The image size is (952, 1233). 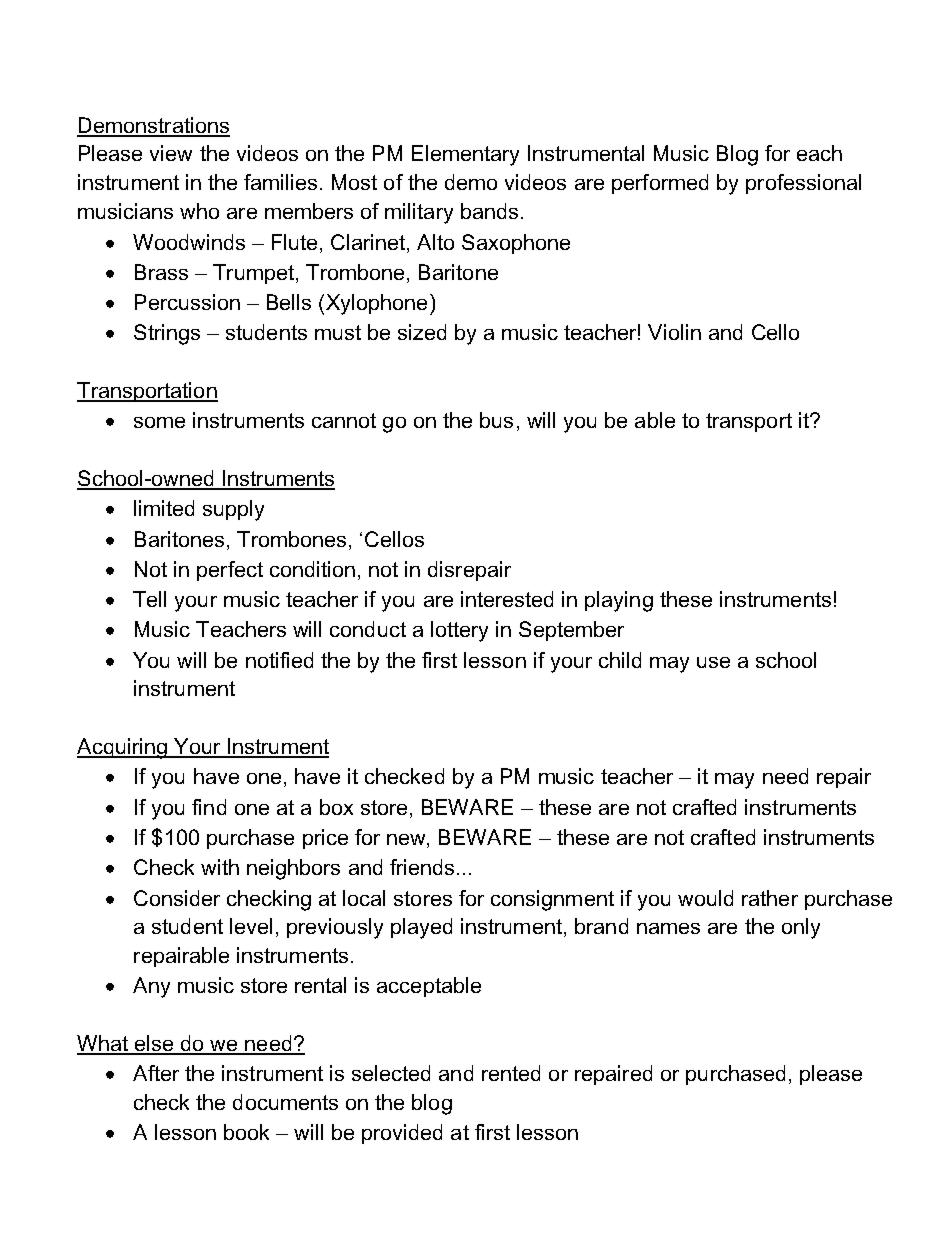 I want to click on performed, so click(x=660, y=184).
